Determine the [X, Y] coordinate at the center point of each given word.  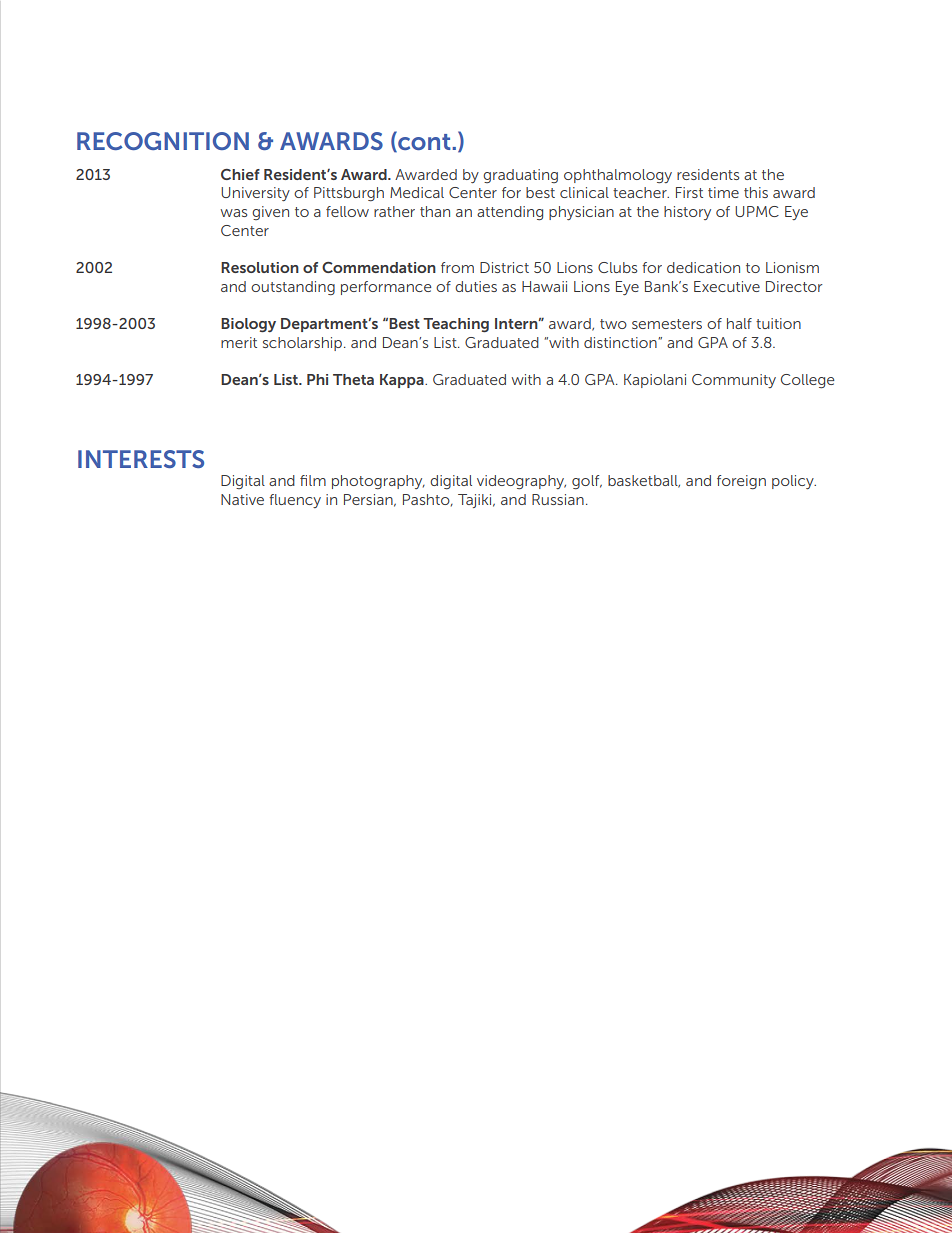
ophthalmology [618, 176]
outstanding [293, 288]
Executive [727, 286]
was [233, 213]
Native [242, 499]
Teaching [456, 325]
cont [424, 141]
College [808, 381]
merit [239, 342]
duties [476, 286]
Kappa [403, 381]
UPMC [757, 211]
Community [734, 381]
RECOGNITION [163, 141]
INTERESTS [141, 459]
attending [510, 213]
